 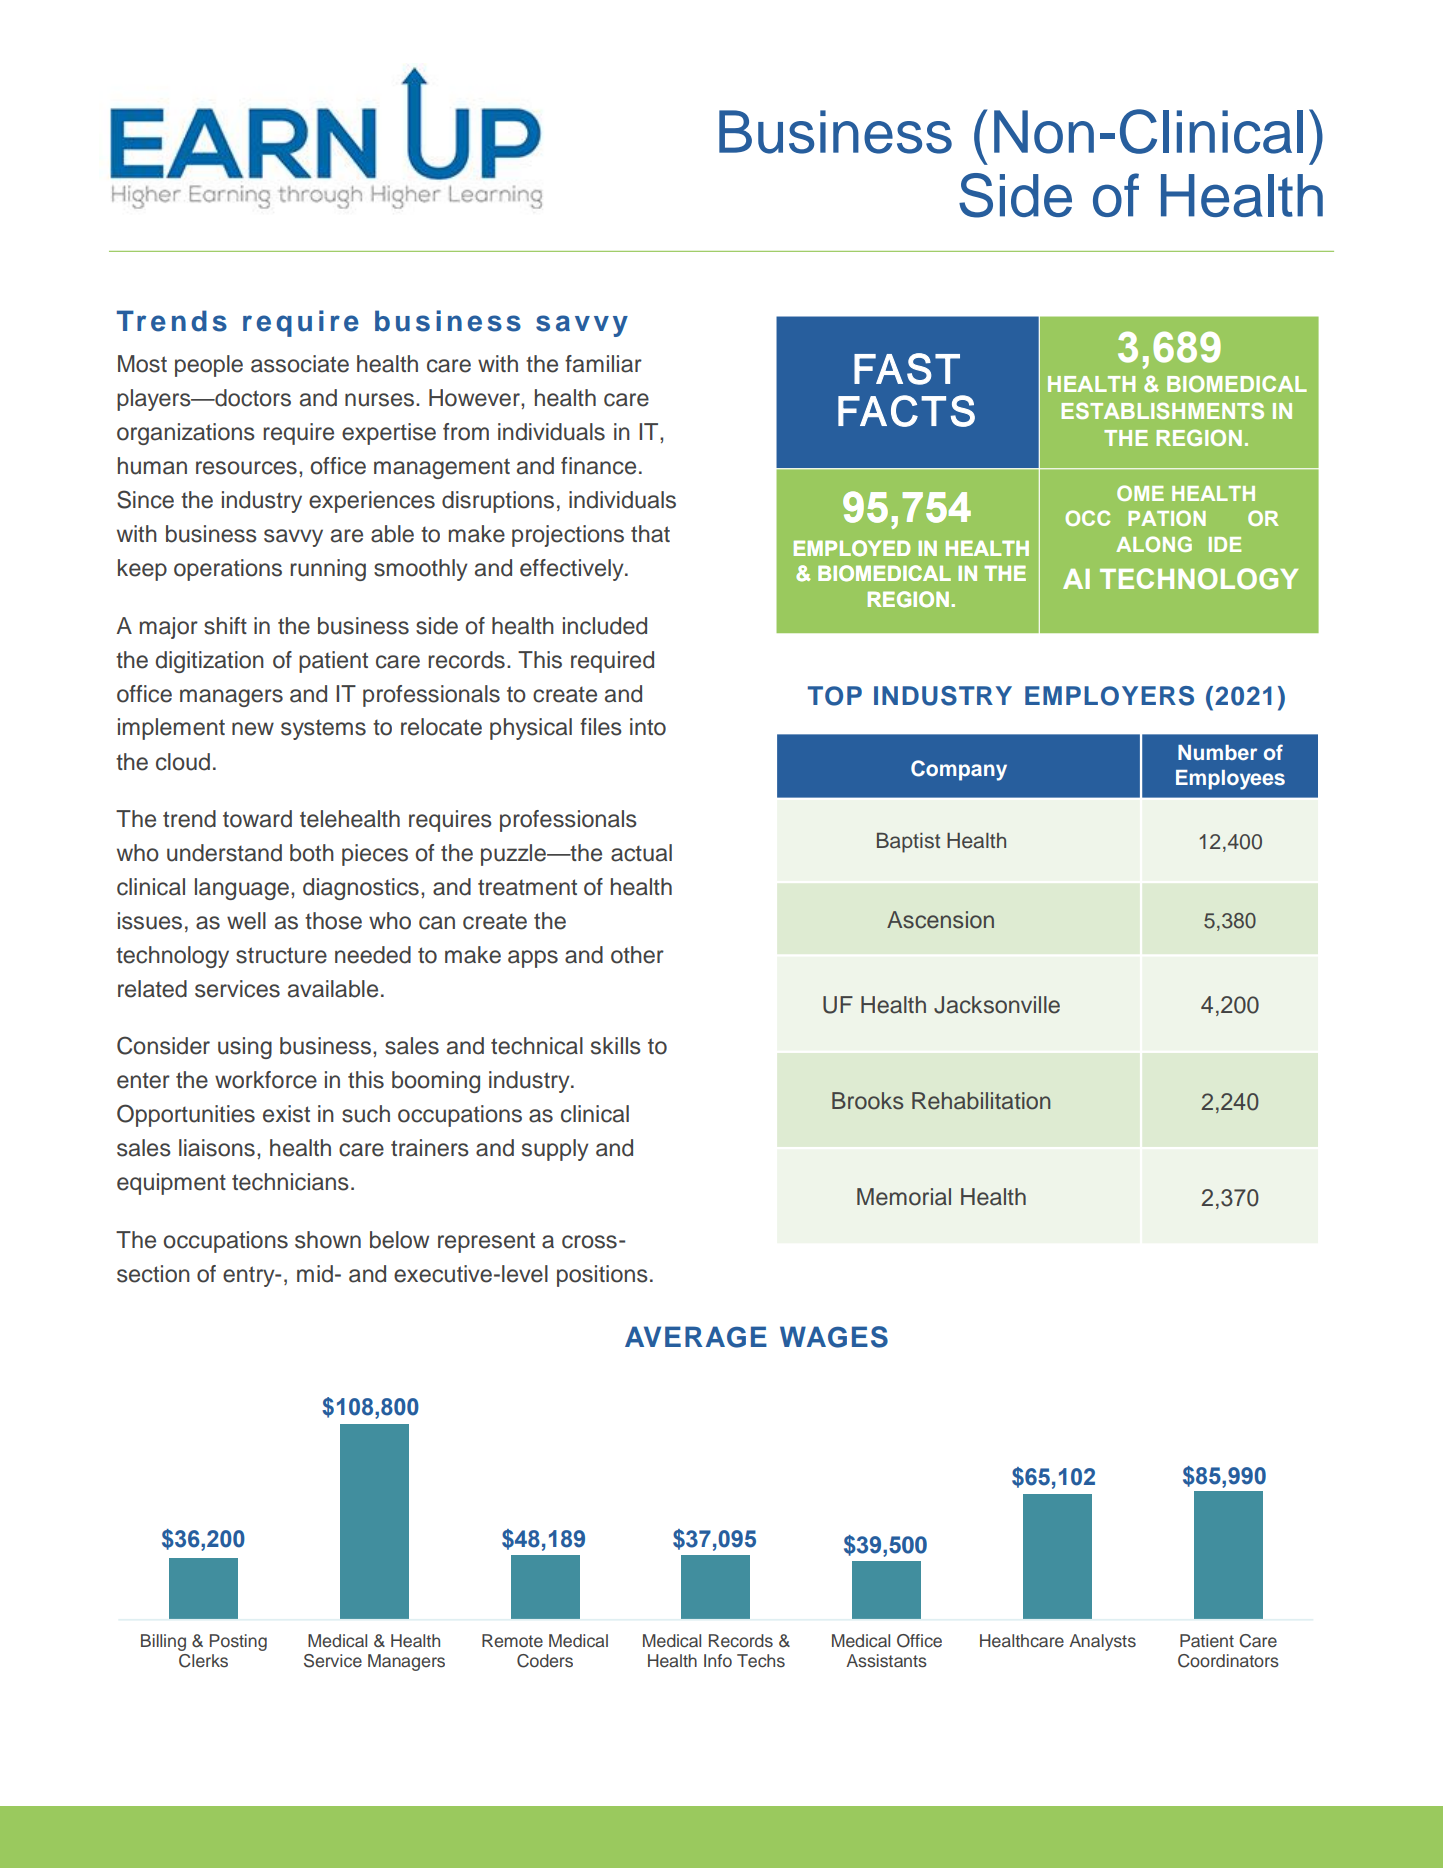 What do you see at coordinates (1162, 410) in the document?
I see `ESTABLISHMENTS` at bounding box center [1162, 410].
